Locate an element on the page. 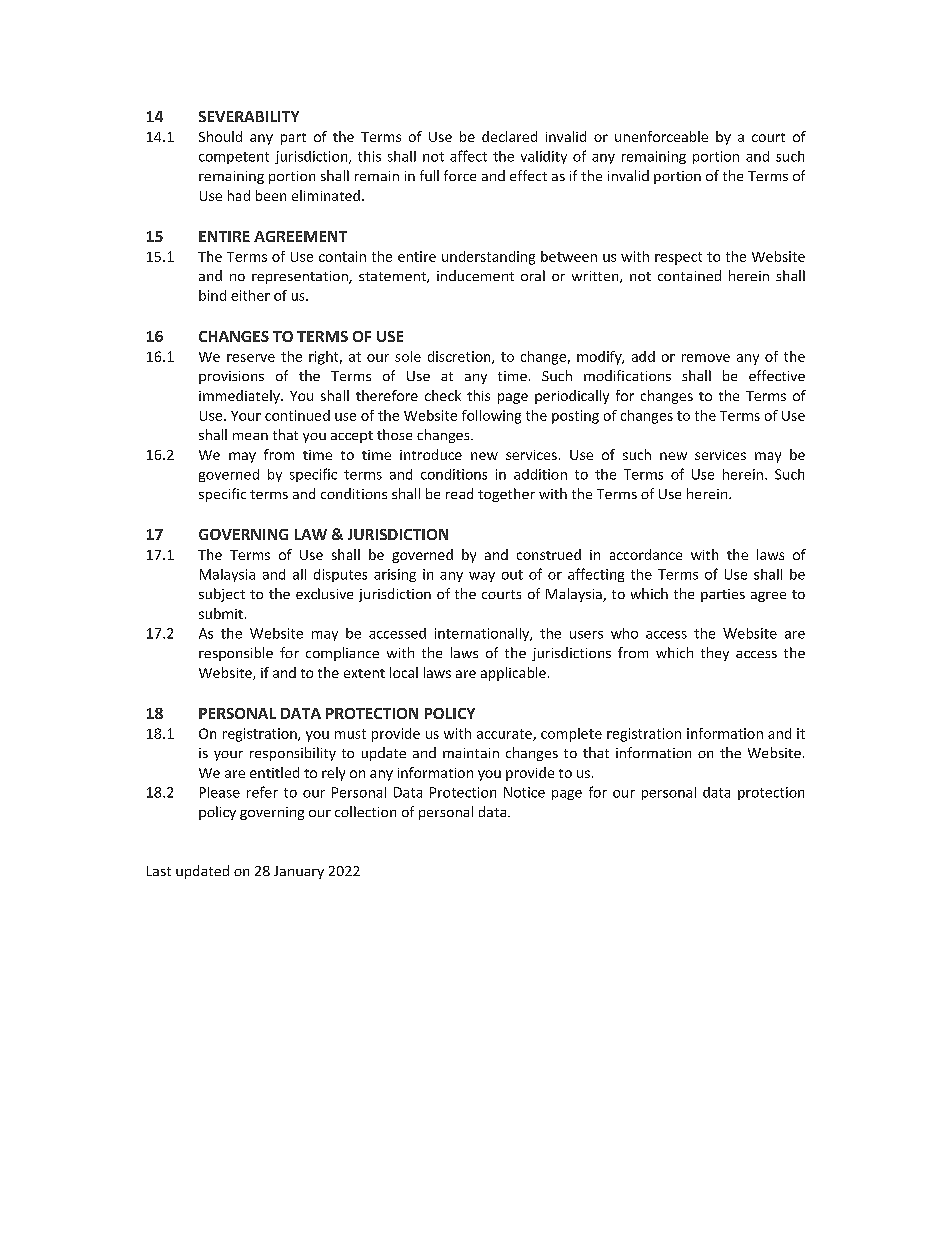  mean is located at coordinates (250, 436).
